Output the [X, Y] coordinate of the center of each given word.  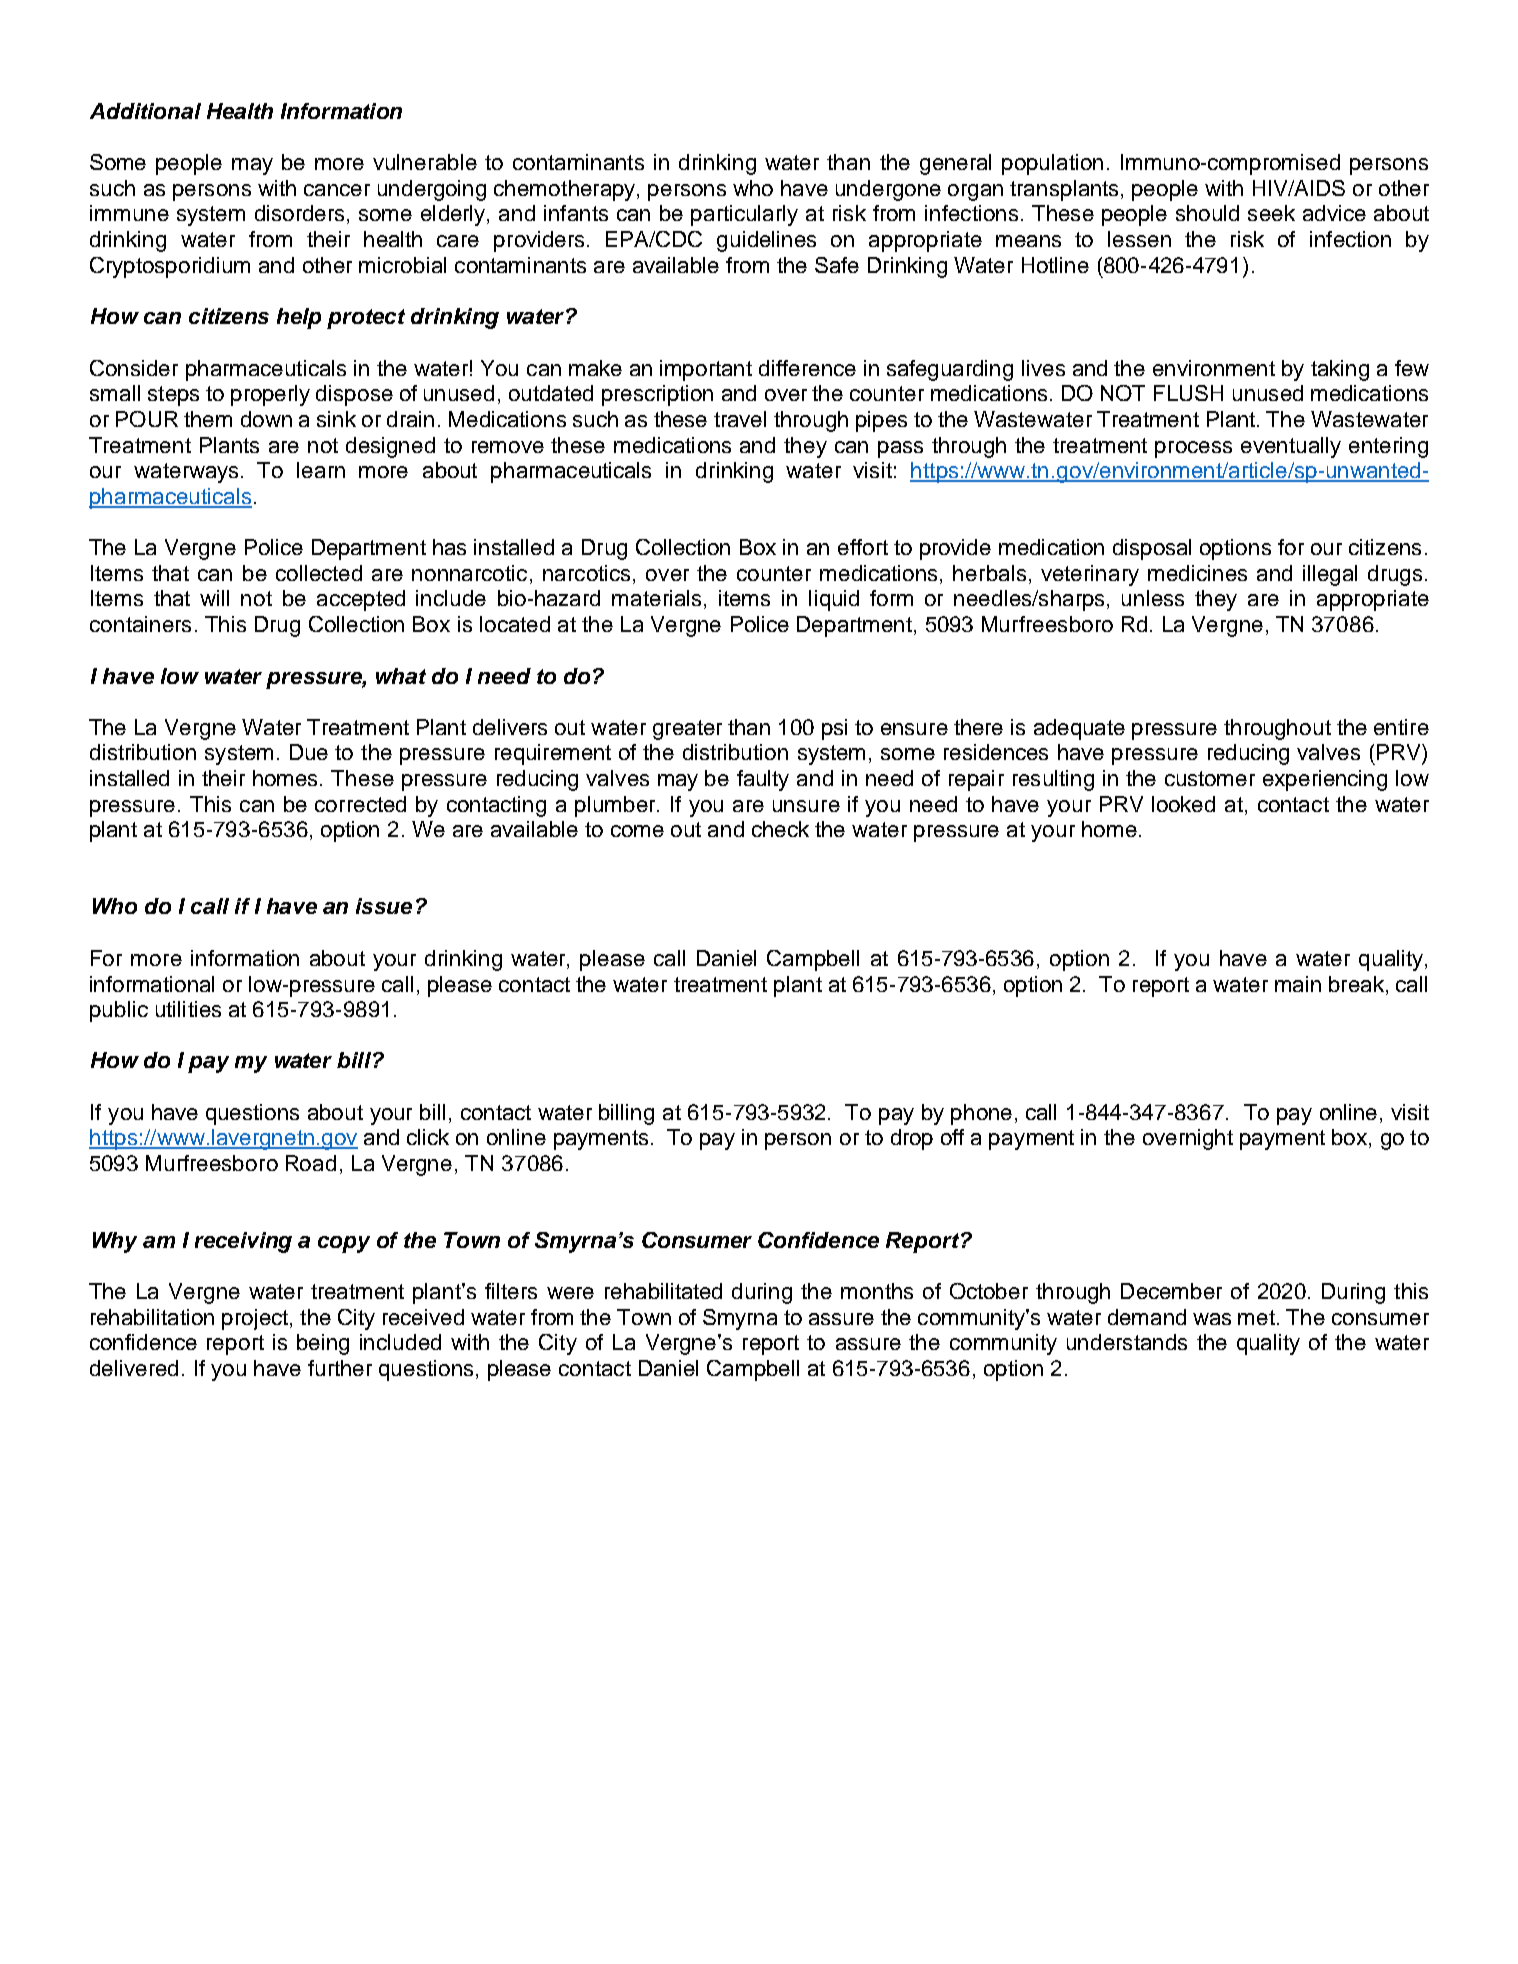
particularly [744, 215]
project [256, 1319]
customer [1210, 778]
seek [1271, 213]
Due [309, 752]
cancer [337, 190]
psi [834, 729]
